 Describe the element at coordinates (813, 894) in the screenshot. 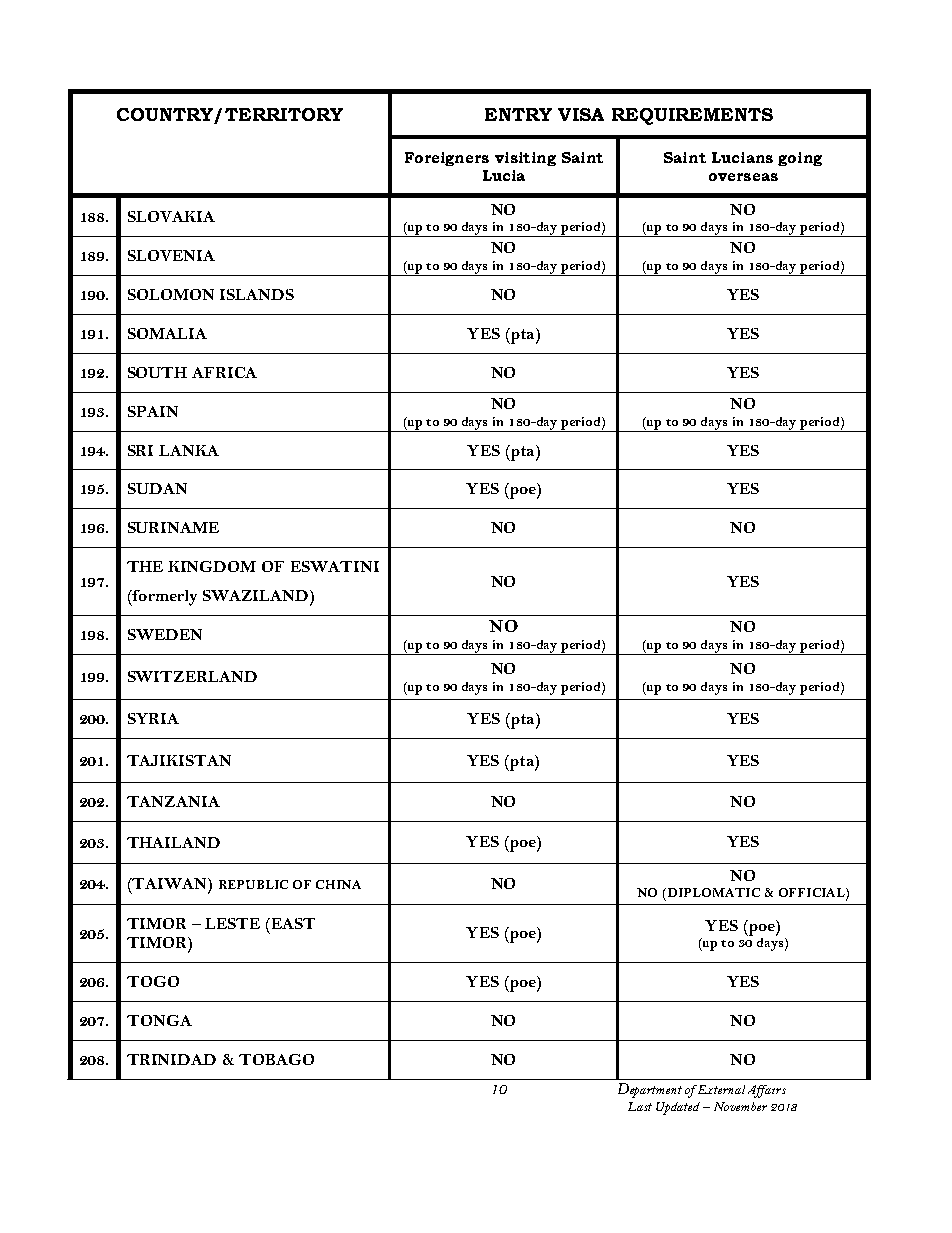

I see `OFFICIAL` at that location.
